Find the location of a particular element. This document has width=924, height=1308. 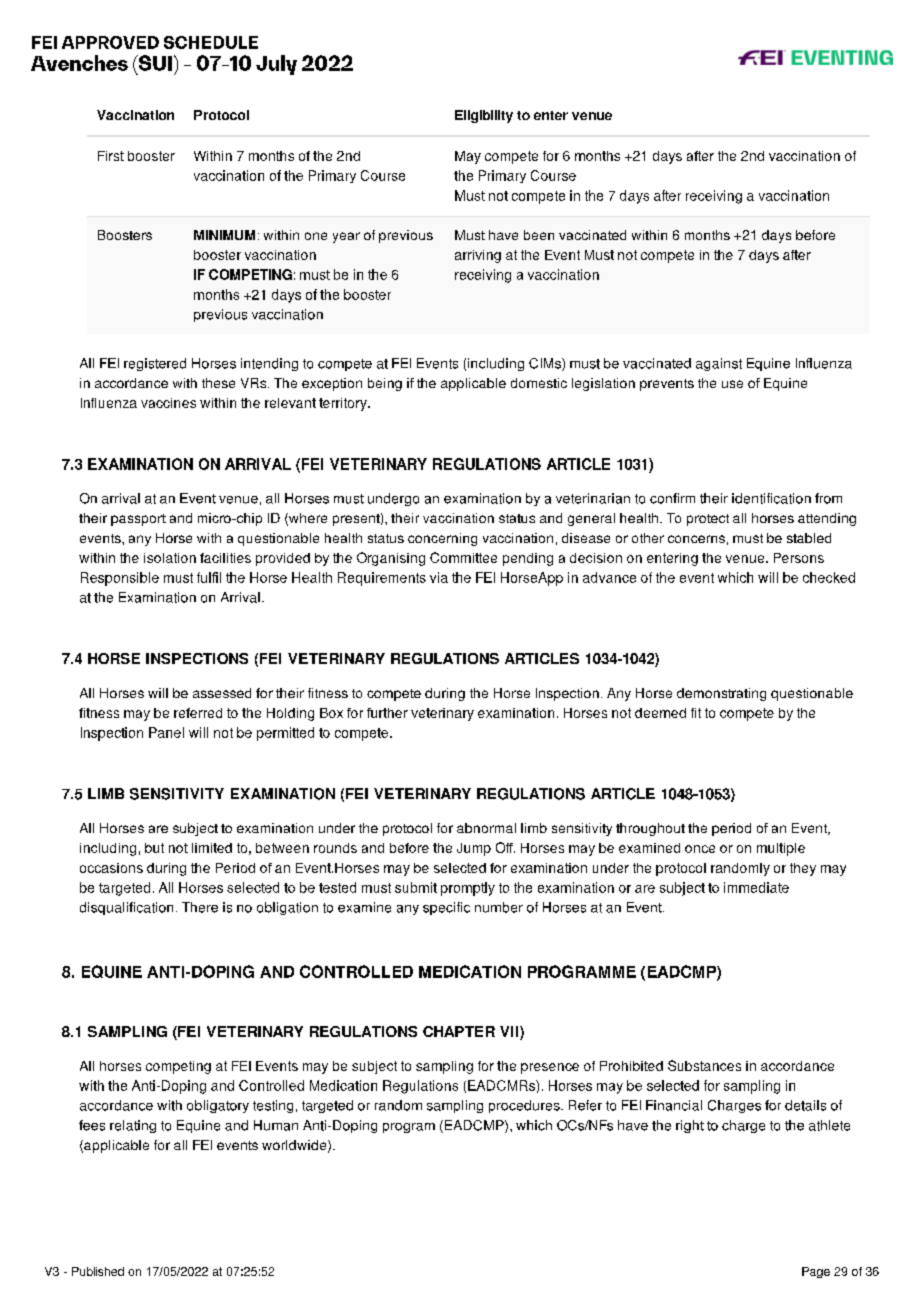

assessed is located at coordinates (222, 693).
